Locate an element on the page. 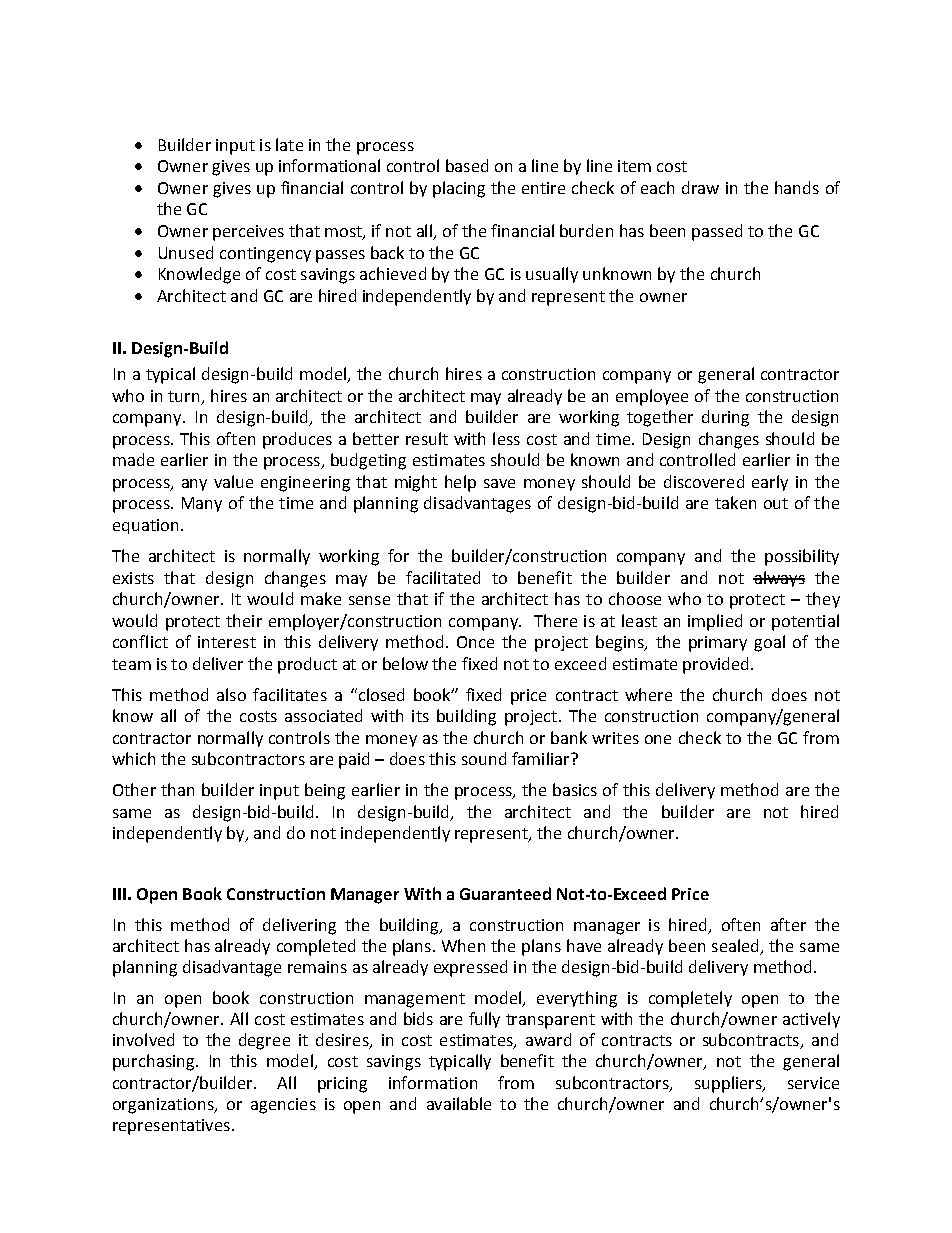 Image resolution: width=952 pixels, height=1233 pixels. based is located at coordinates (467, 165).
